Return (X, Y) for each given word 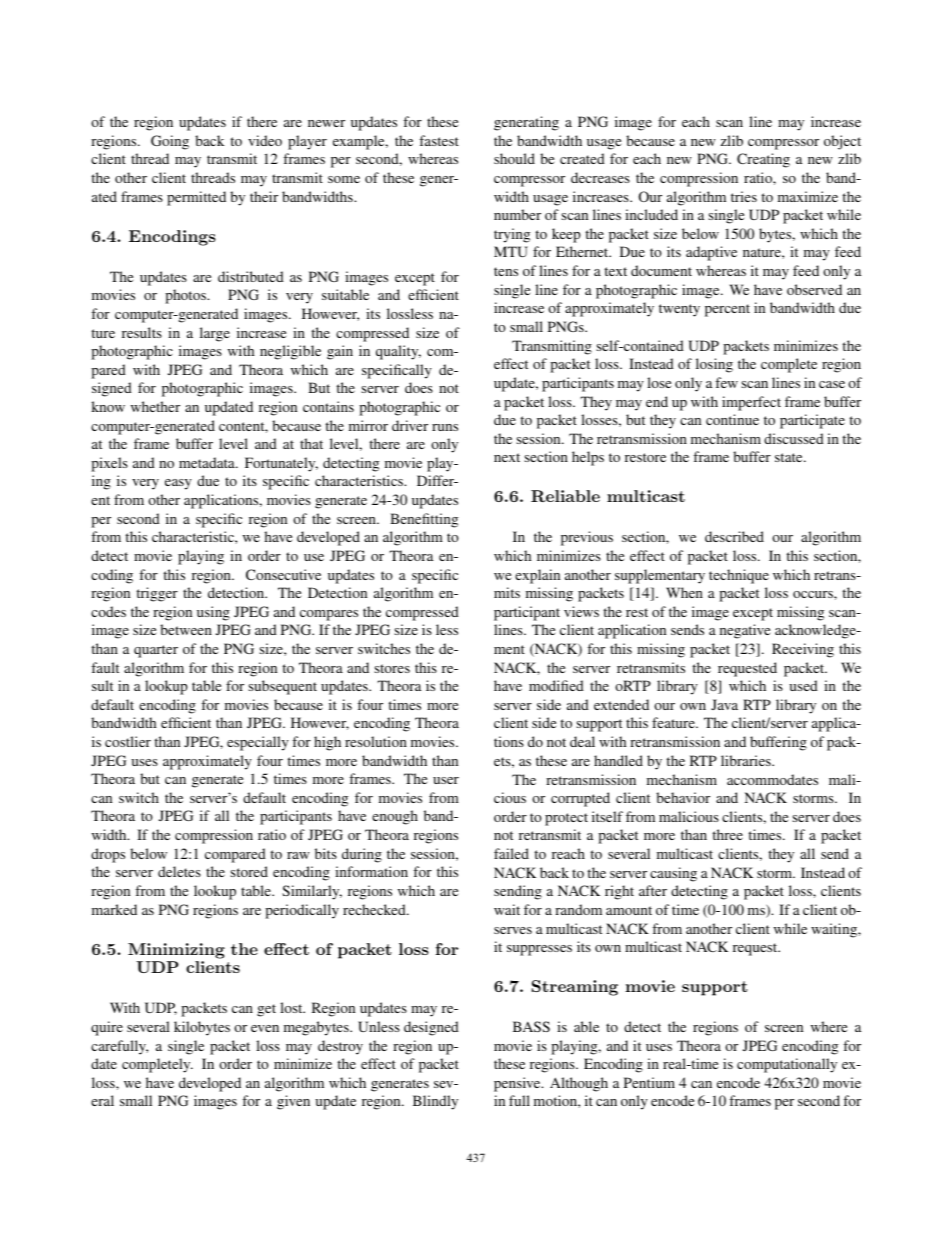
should (514, 158)
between (186, 629)
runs (445, 427)
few (726, 382)
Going (170, 142)
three (727, 834)
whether (155, 406)
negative (745, 631)
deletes (179, 871)
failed (511, 853)
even (265, 1028)
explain (537, 576)
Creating (763, 160)
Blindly (435, 1102)
